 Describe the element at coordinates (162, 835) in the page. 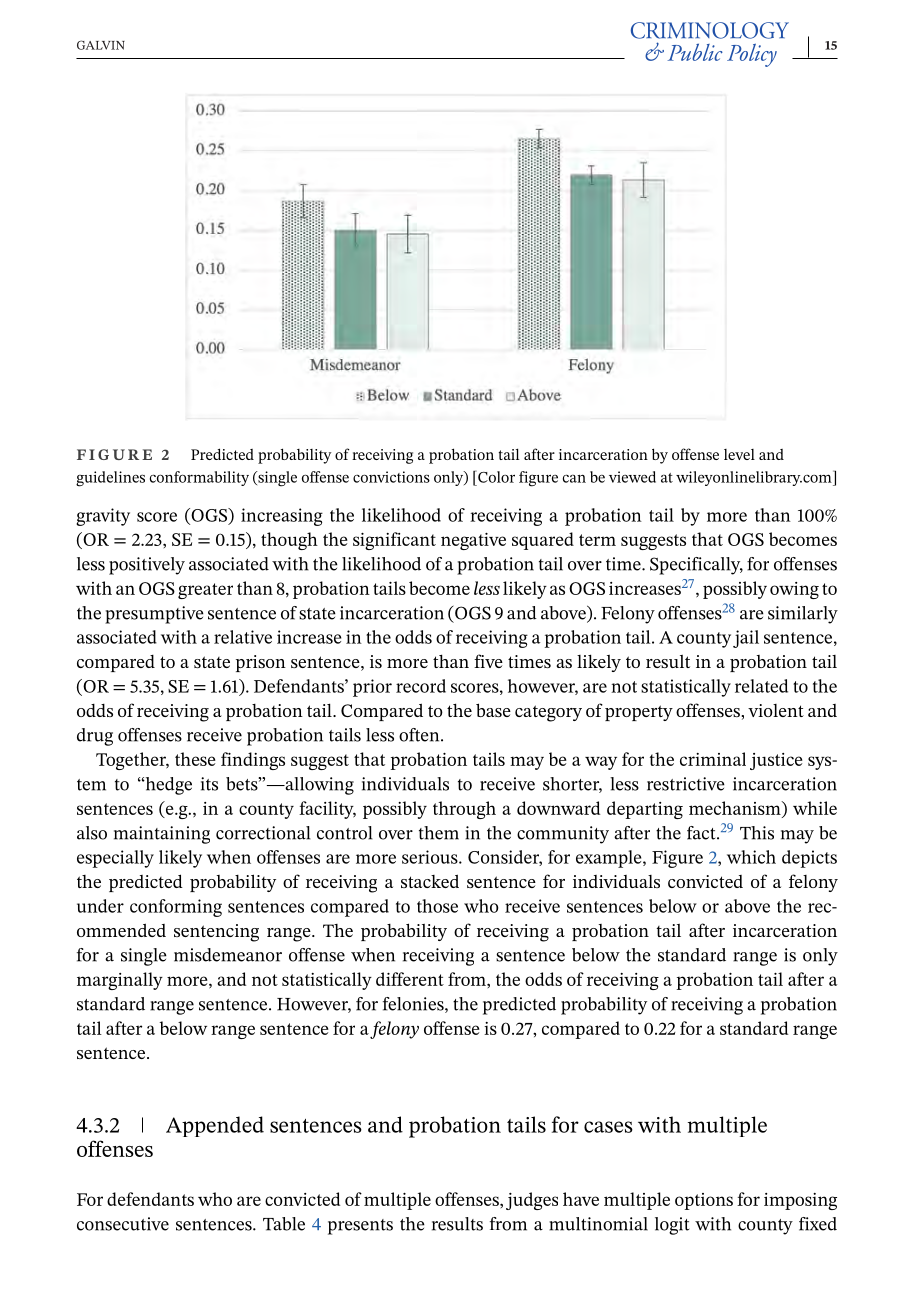

I see `maintaining` at that location.
